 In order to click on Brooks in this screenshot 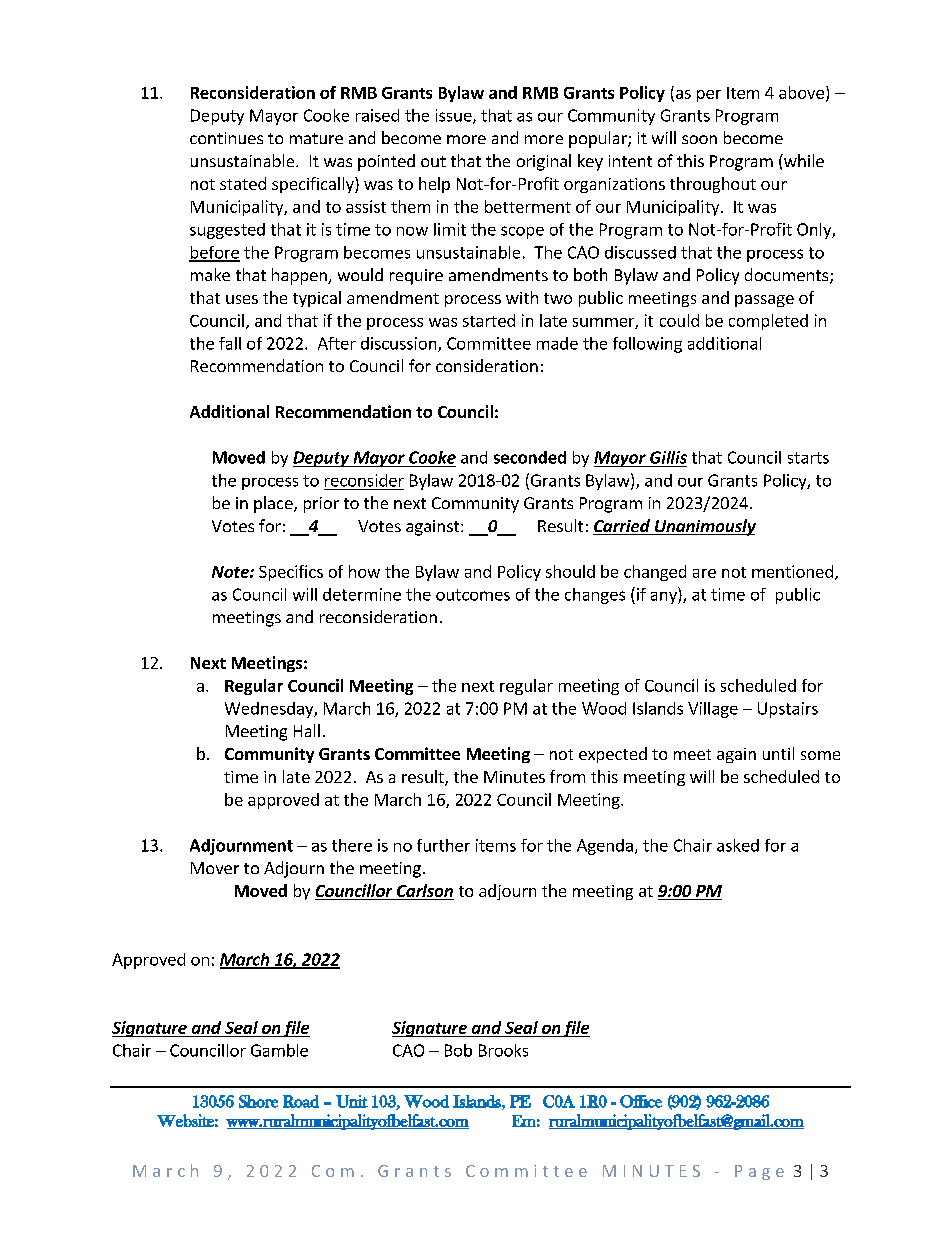, I will do `click(503, 1050)`.
